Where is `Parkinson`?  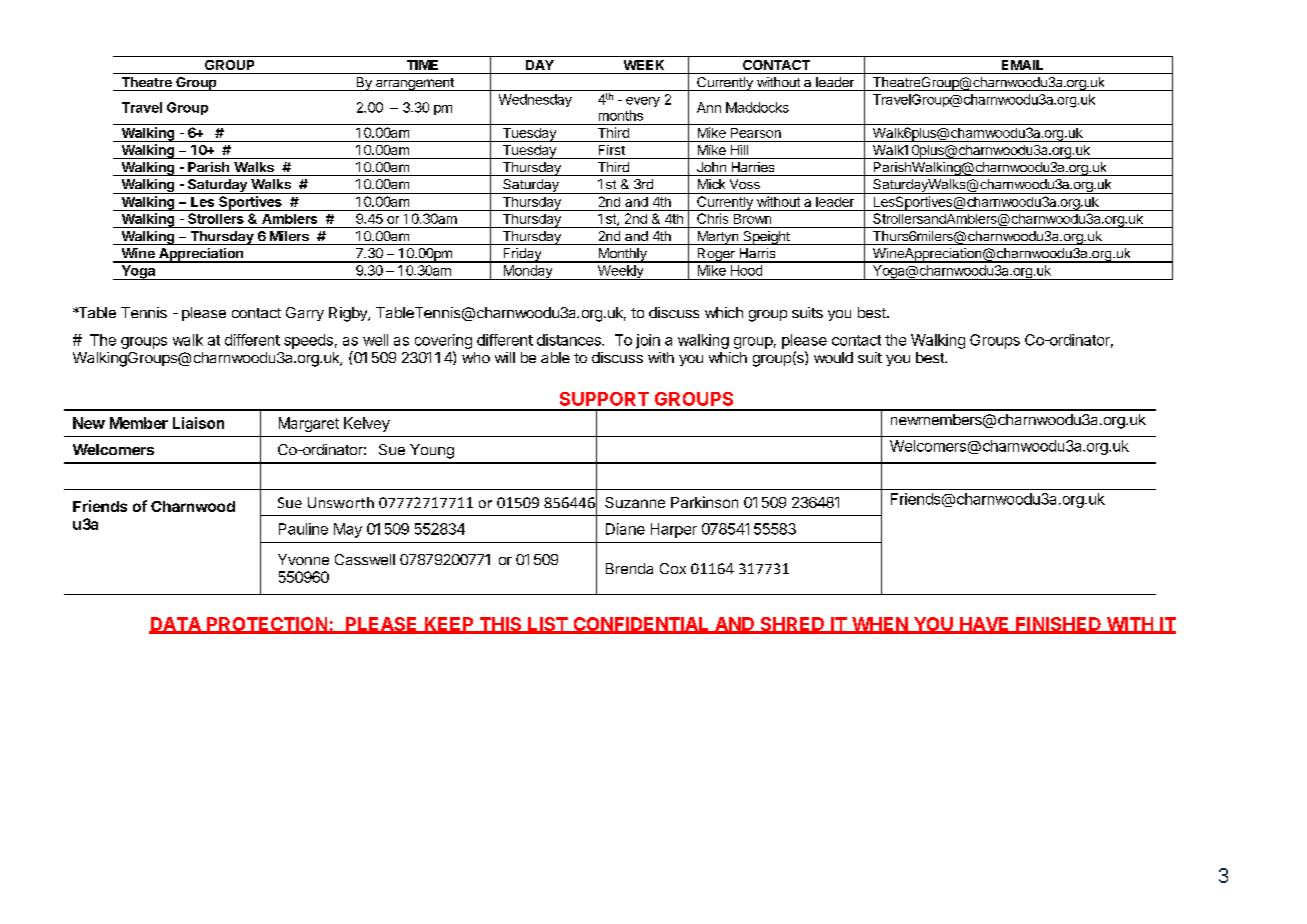 Parkinson is located at coordinates (704, 502).
